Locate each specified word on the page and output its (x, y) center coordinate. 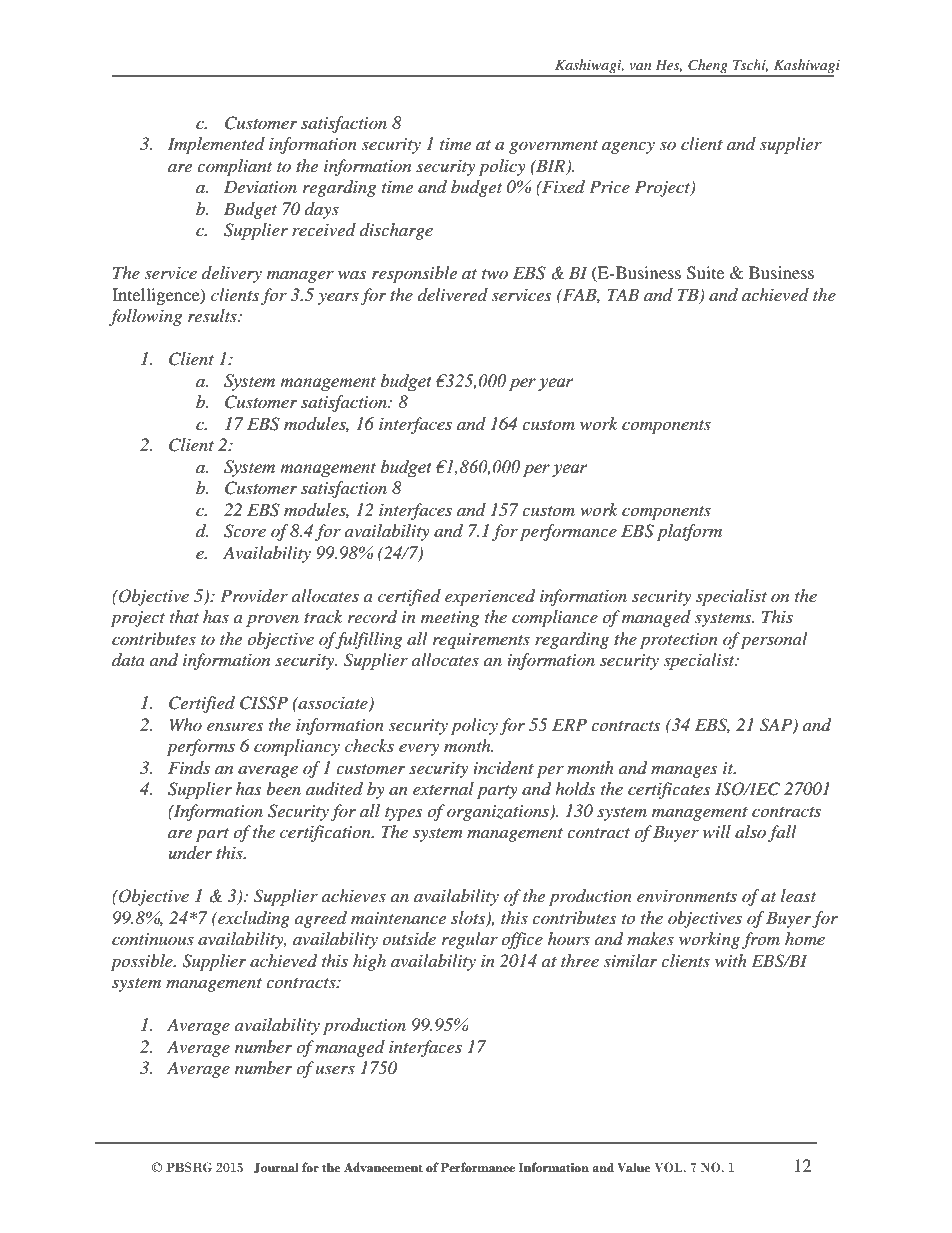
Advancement (383, 1167)
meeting (450, 619)
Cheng (708, 67)
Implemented (216, 145)
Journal (276, 1168)
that (184, 616)
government (553, 147)
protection (679, 641)
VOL (669, 1167)
